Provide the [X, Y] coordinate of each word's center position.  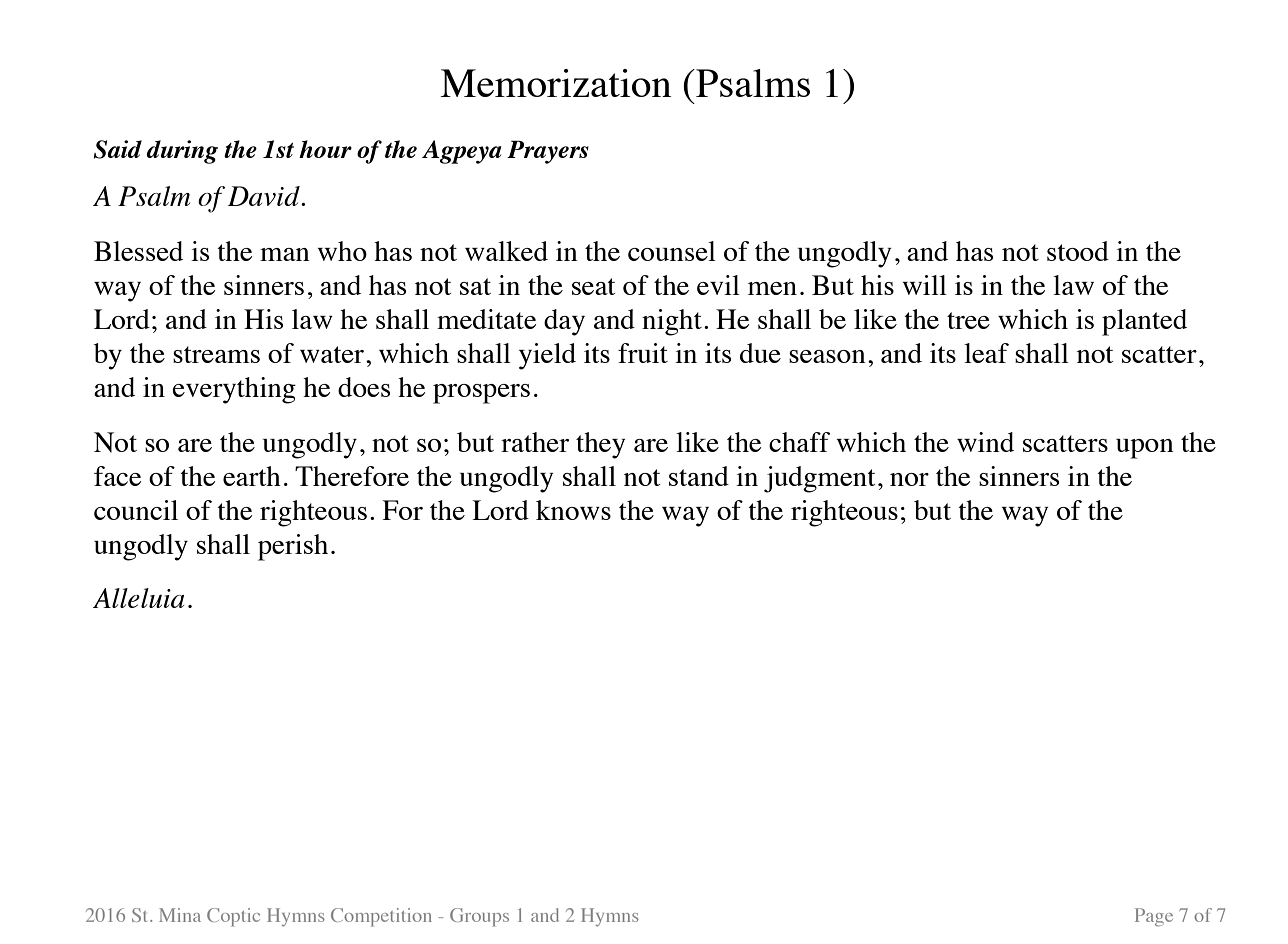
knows [573, 510]
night [672, 322]
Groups [479, 917]
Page [1154, 917]
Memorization [555, 83]
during [182, 152]
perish [293, 547]
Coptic [233, 917]
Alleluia [138, 598]
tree [968, 320]
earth [252, 476]
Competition [381, 917]
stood [1078, 251]
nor [909, 479]
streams [216, 354]
